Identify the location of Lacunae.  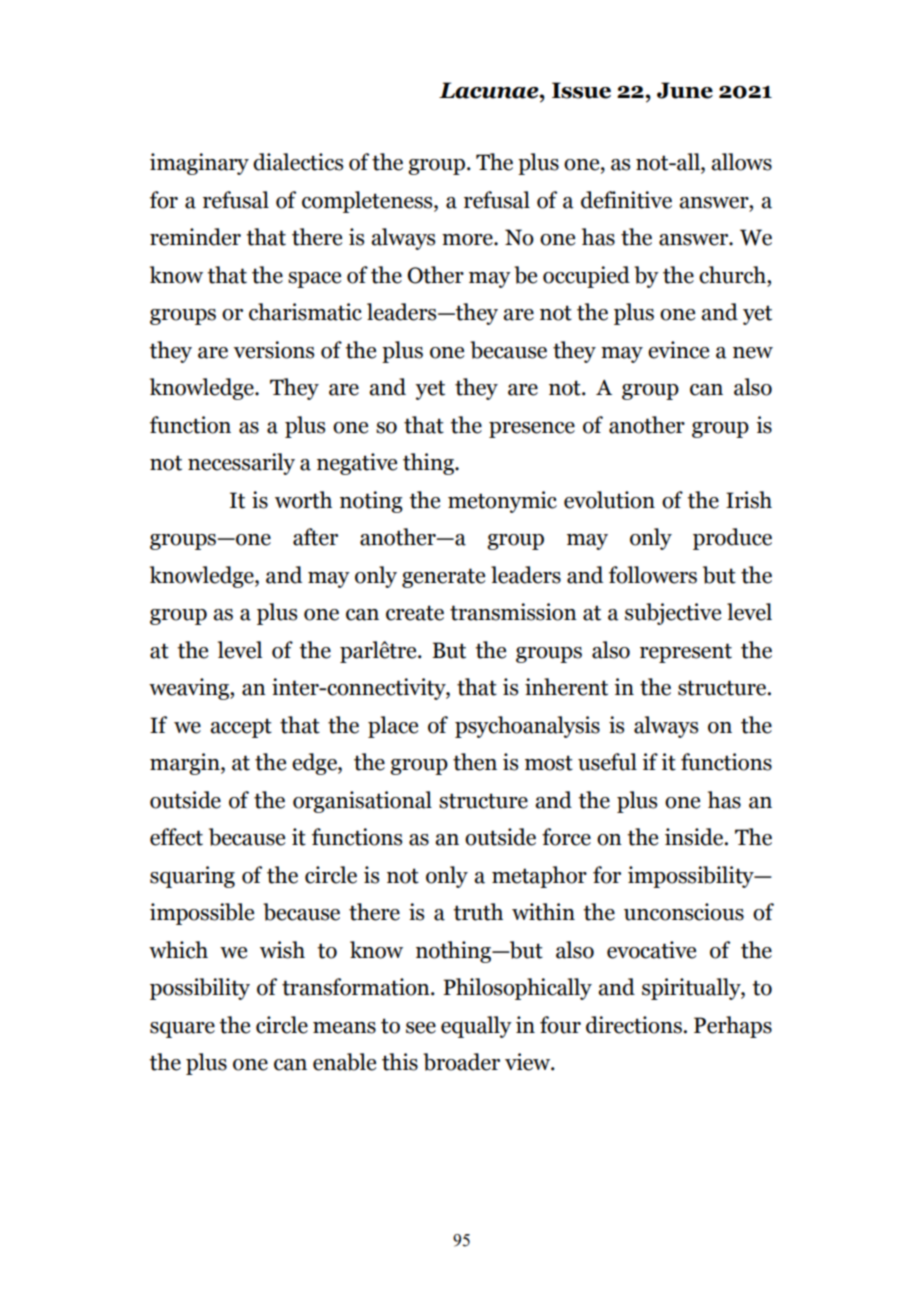
(490, 90).
